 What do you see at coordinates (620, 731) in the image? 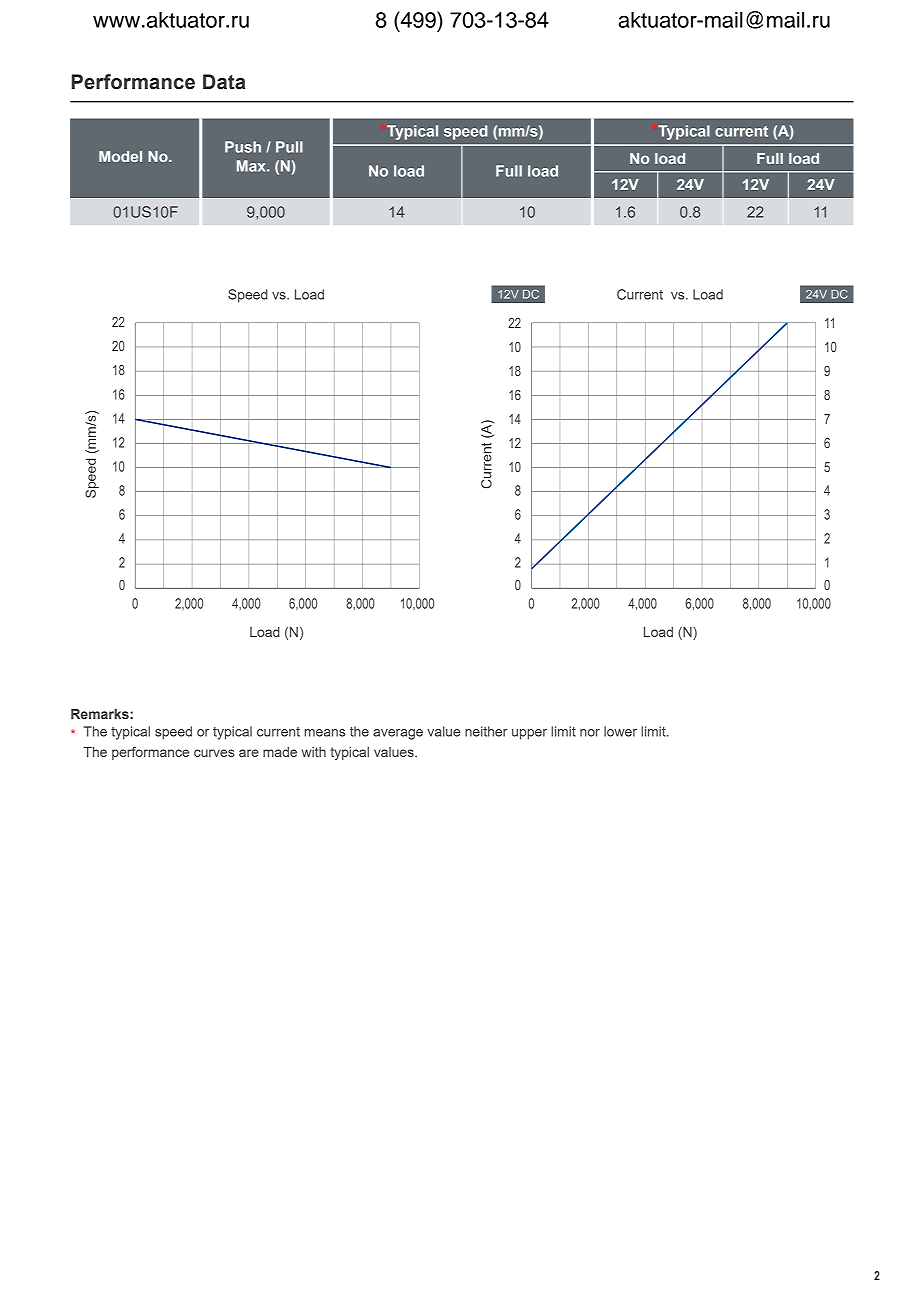
I see `lower` at bounding box center [620, 731].
